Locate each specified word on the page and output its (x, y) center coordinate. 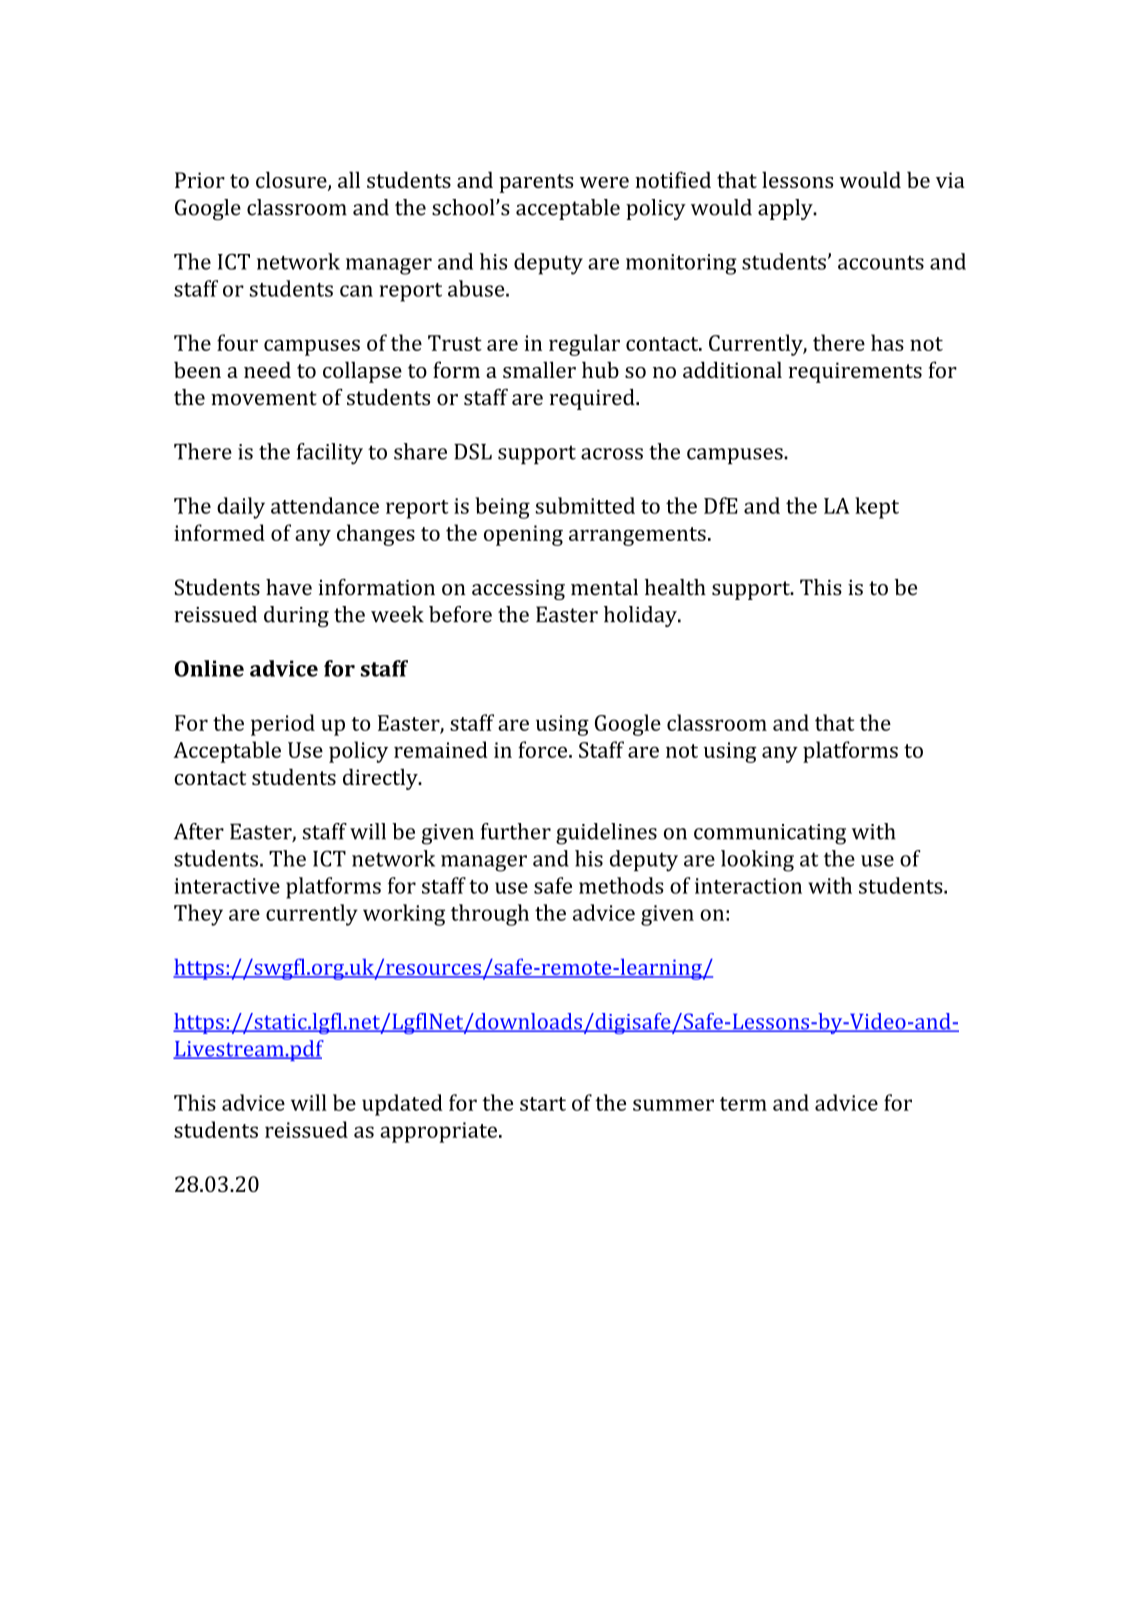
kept (877, 508)
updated (402, 1105)
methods (621, 885)
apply (786, 209)
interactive (227, 886)
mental (604, 587)
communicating (770, 834)
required (593, 399)
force (544, 749)
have (289, 587)
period (283, 725)
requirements (855, 372)
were (604, 182)
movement (264, 398)
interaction (748, 886)
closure (292, 181)
